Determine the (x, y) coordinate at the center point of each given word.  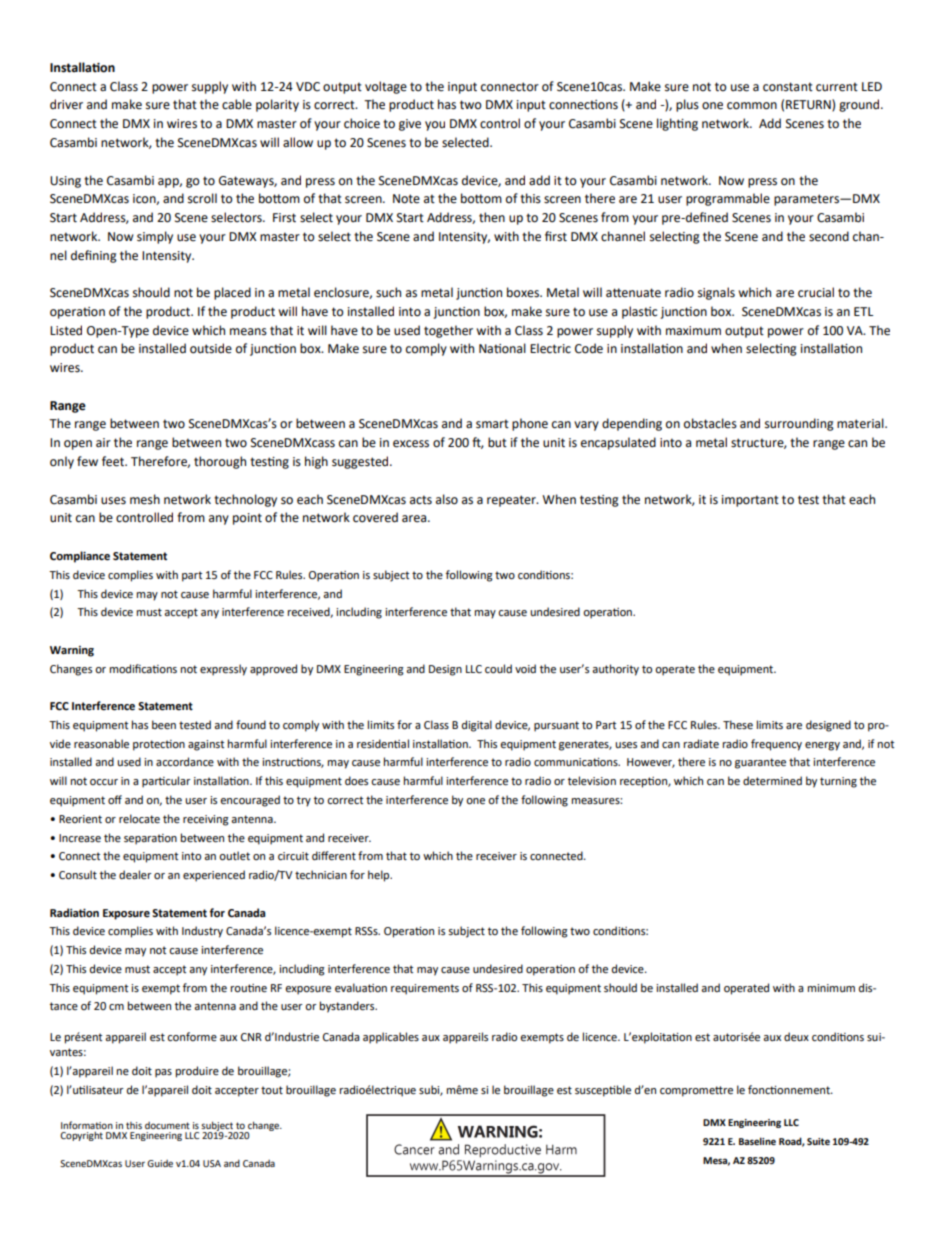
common (752, 106)
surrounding (799, 424)
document (167, 1125)
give (410, 125)
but (497, 442)
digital (477, 726)
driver (66, 104)
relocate (139, 819)
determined (772, 781)
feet (114, 461)
